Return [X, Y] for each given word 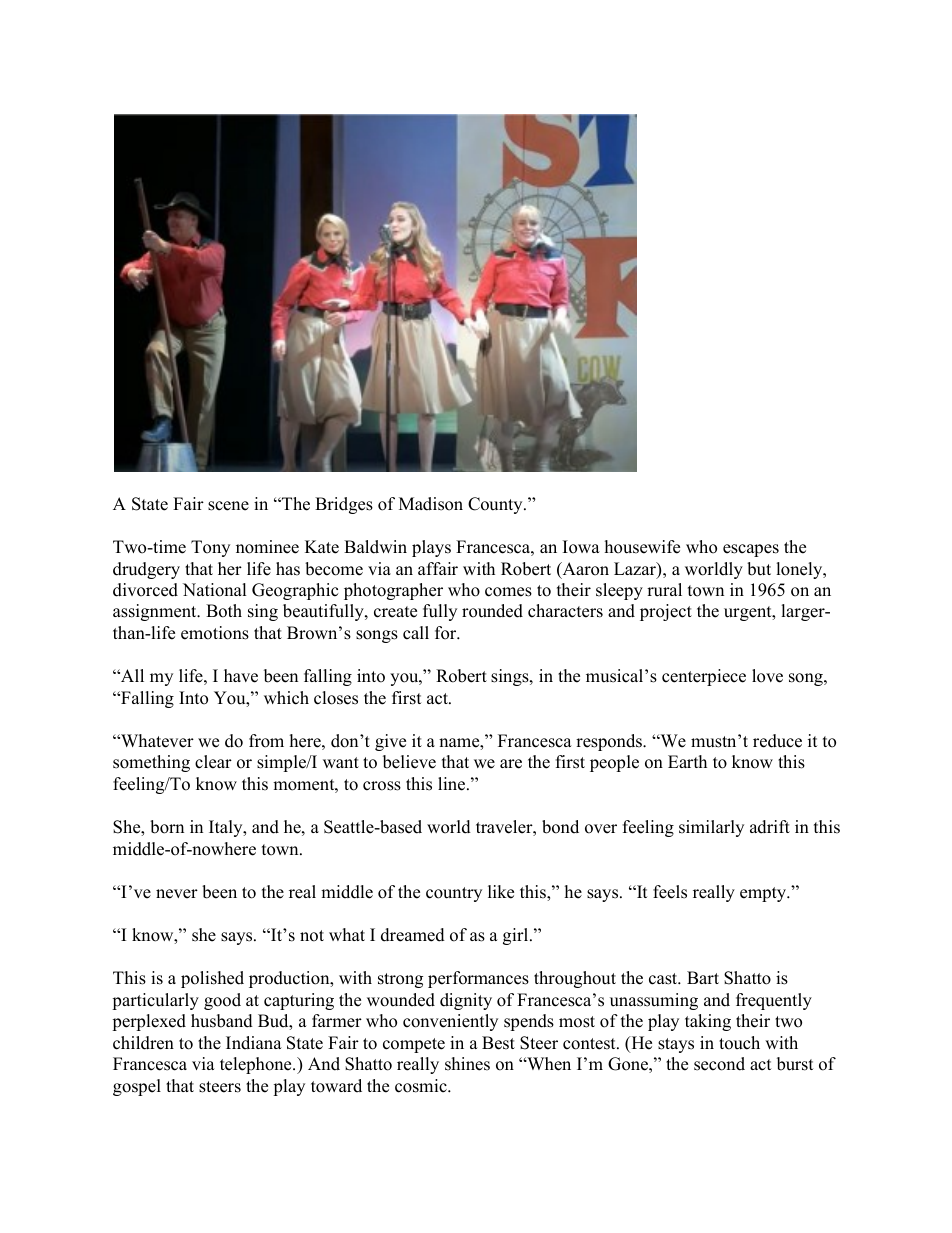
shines [467, 1064]
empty [764, 894]
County [496, 505]
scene [228, 506]
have [241, 676]
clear [213, 762]
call [416, 633]
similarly [711, 828]
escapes [751, 550]
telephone [257, 1065]
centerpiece [704, 677]
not [312, 936]
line [453, 784]
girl [517, 936]
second [719, 1064]
